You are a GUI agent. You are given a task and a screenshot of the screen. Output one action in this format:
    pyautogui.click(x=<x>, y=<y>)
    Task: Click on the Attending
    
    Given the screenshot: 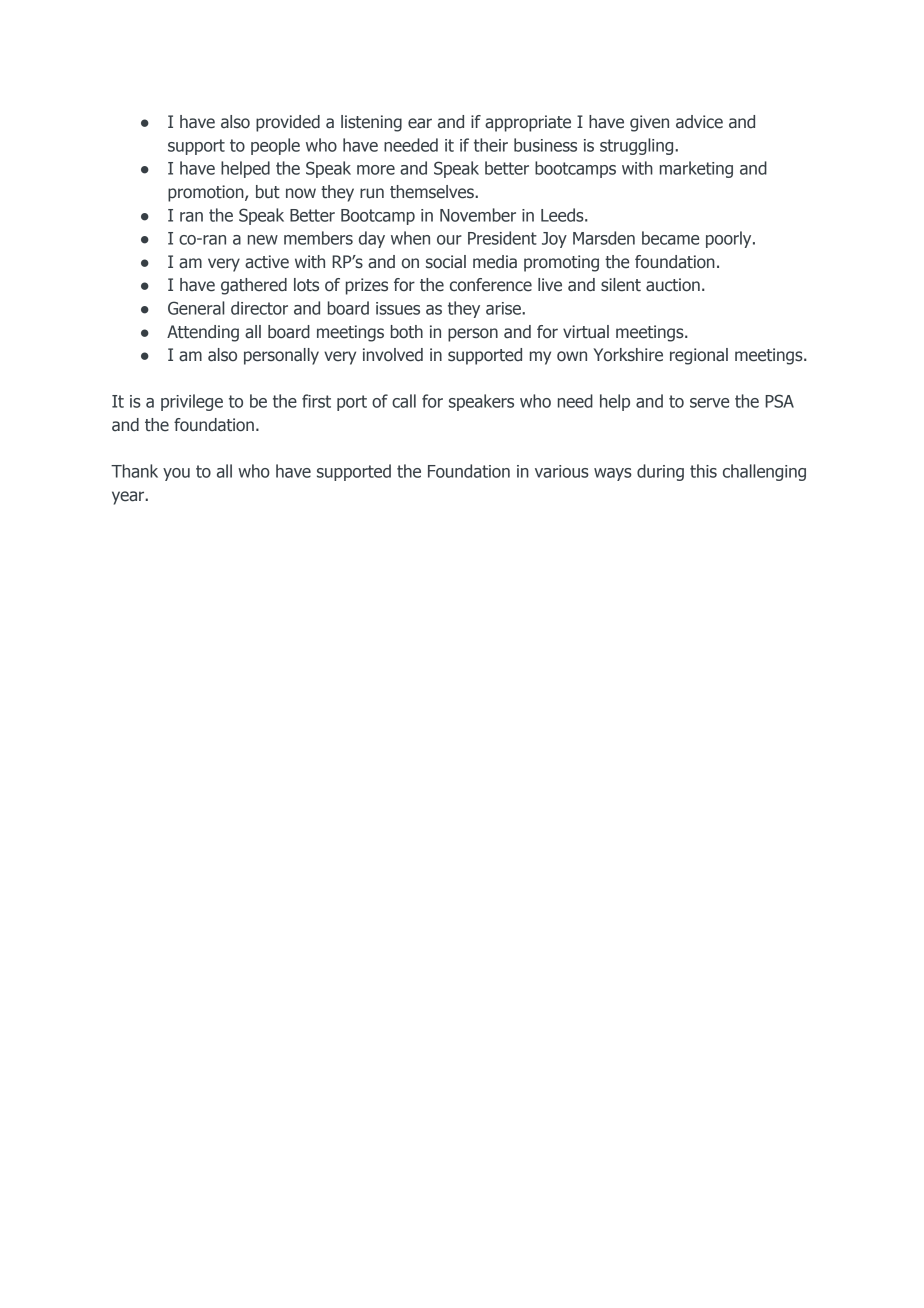 What is the action you would take?
    pyautogui.click(x=203, y=333)
